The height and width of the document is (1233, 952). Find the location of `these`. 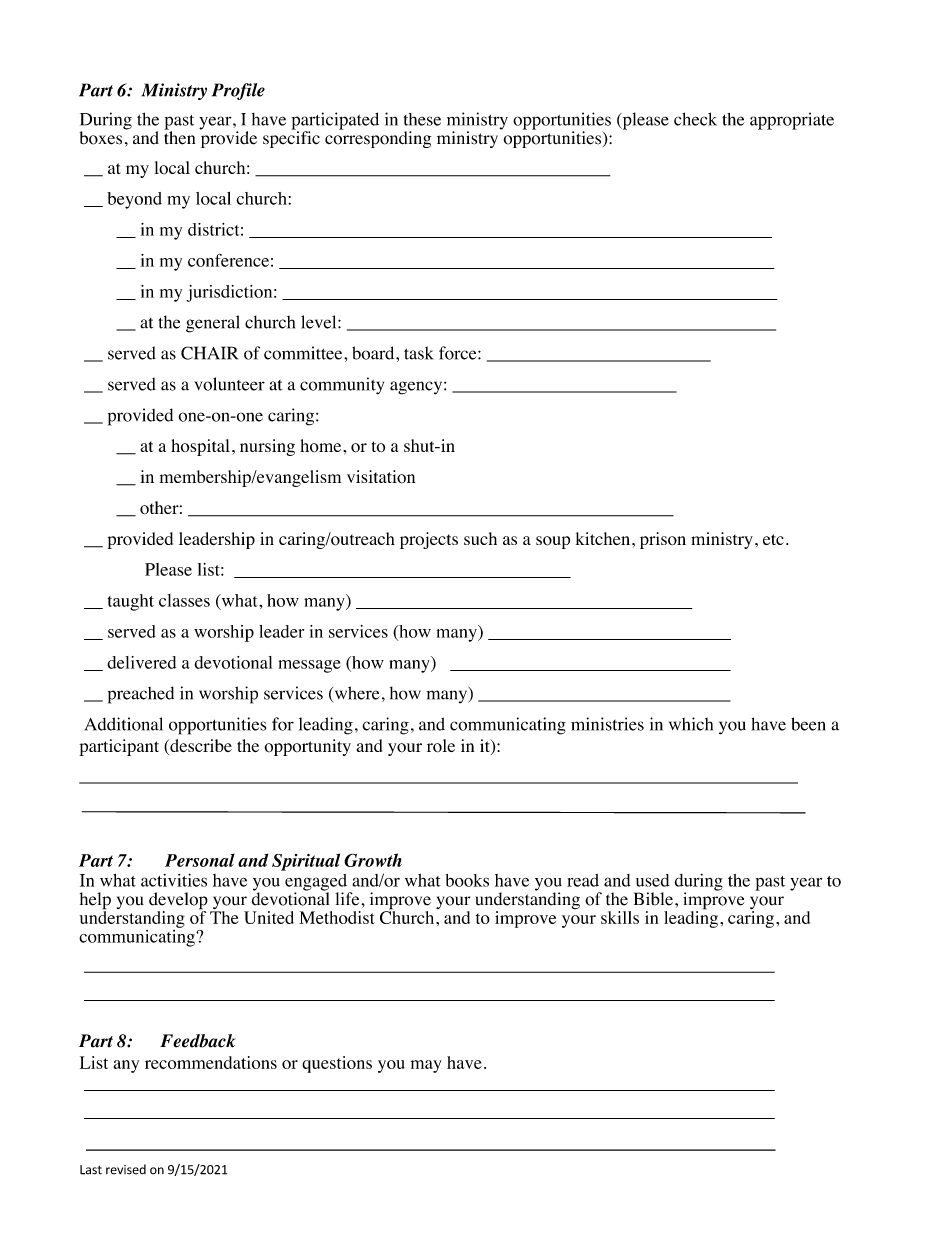

these is located at coordinates (422, 119).
